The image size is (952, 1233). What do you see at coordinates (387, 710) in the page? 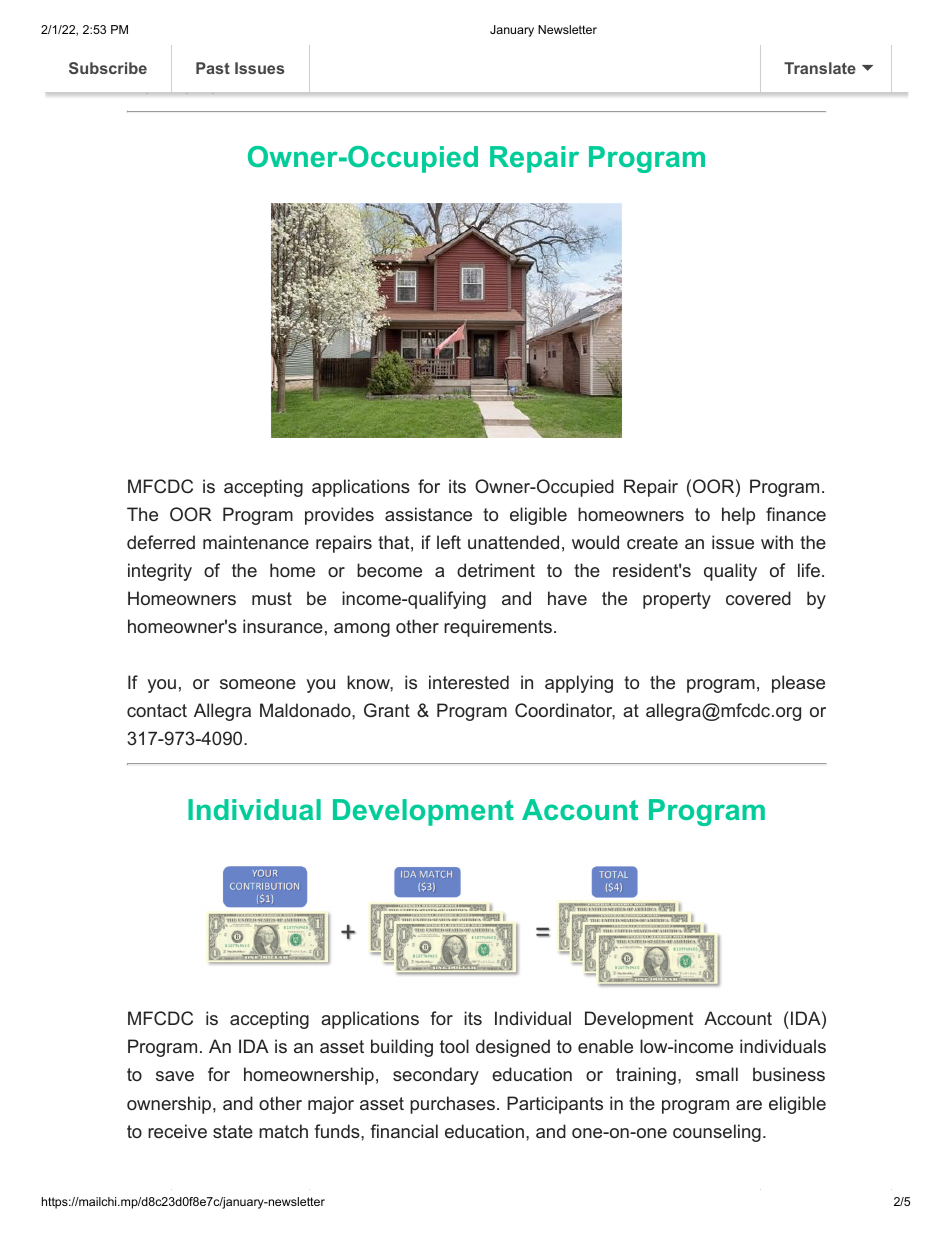
I see `Grant` at bounding box center [387, 710].
